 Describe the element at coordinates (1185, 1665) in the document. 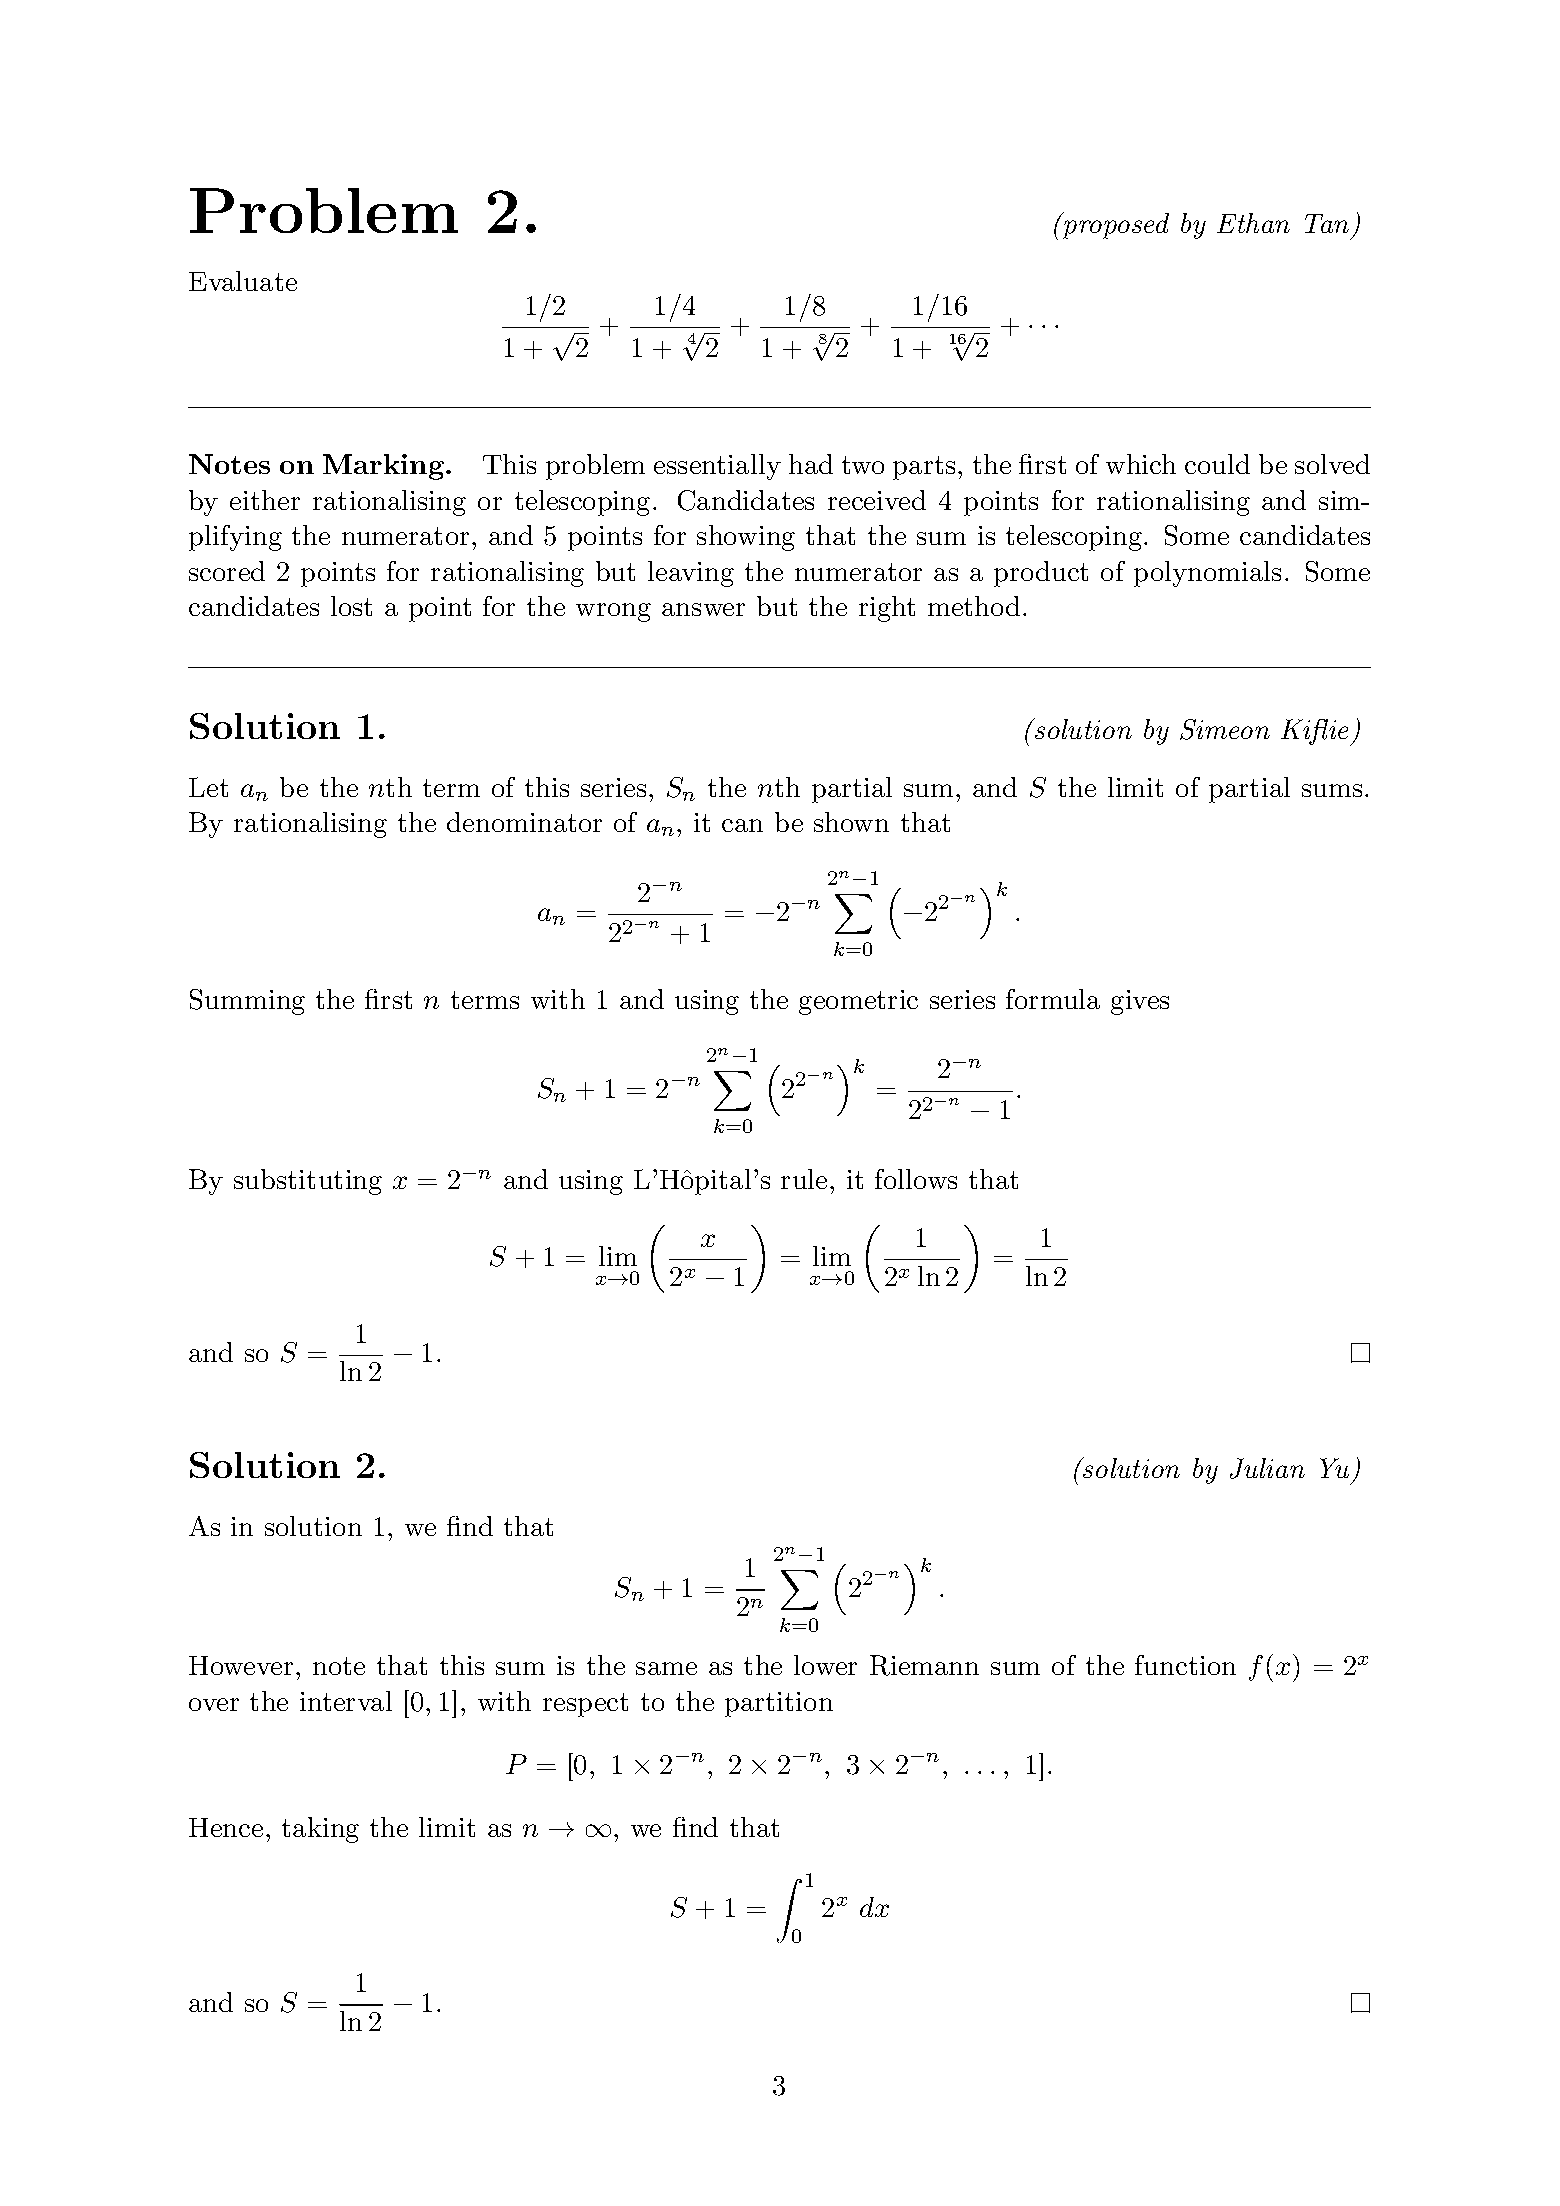

I see `function` at that location.
